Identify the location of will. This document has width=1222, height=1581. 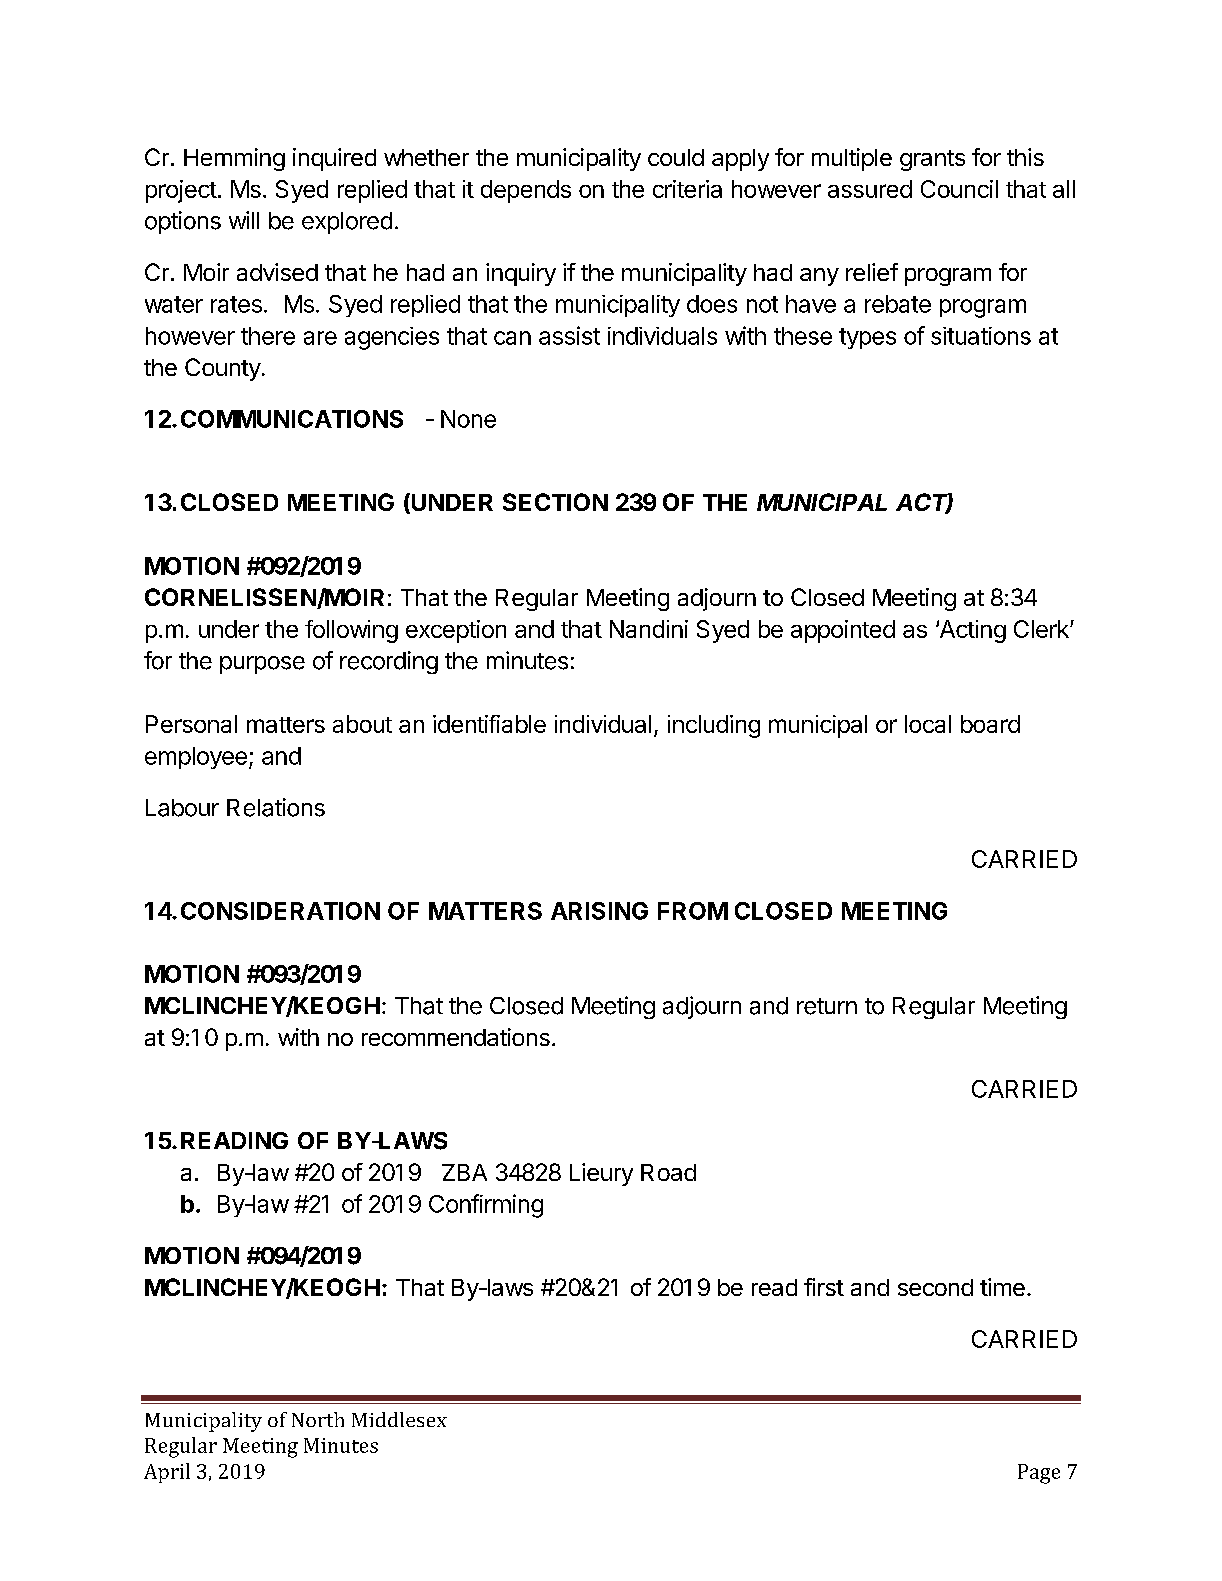
(244, 220).
